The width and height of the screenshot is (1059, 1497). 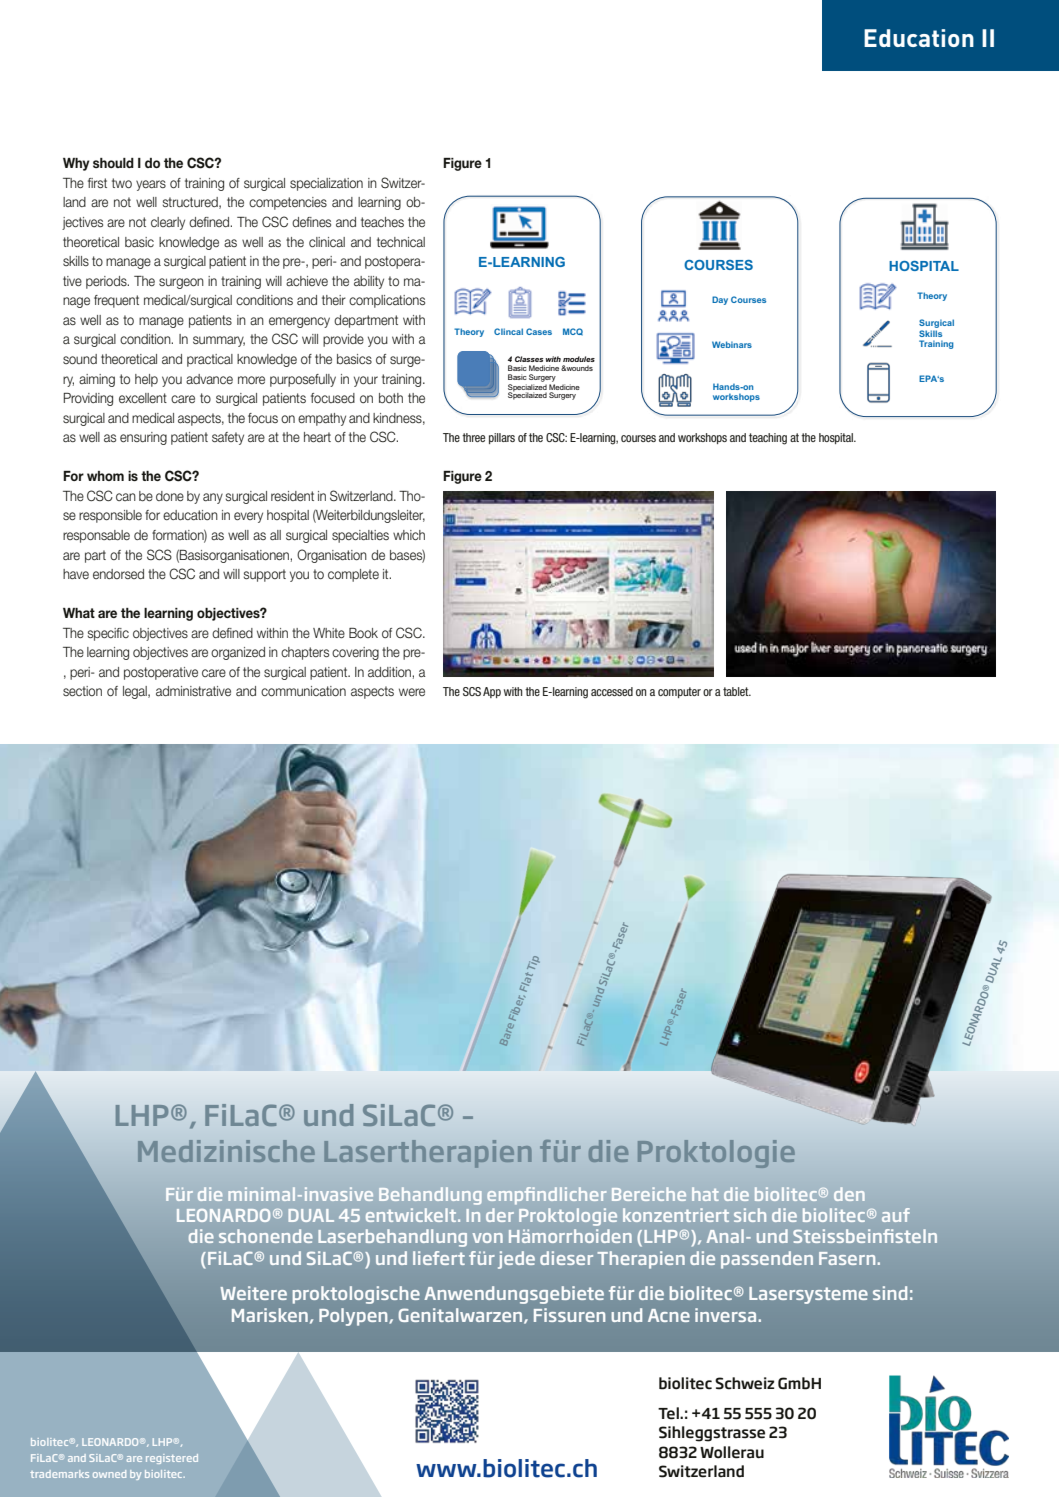 I want to click on years, so click(x=151, y=185).
